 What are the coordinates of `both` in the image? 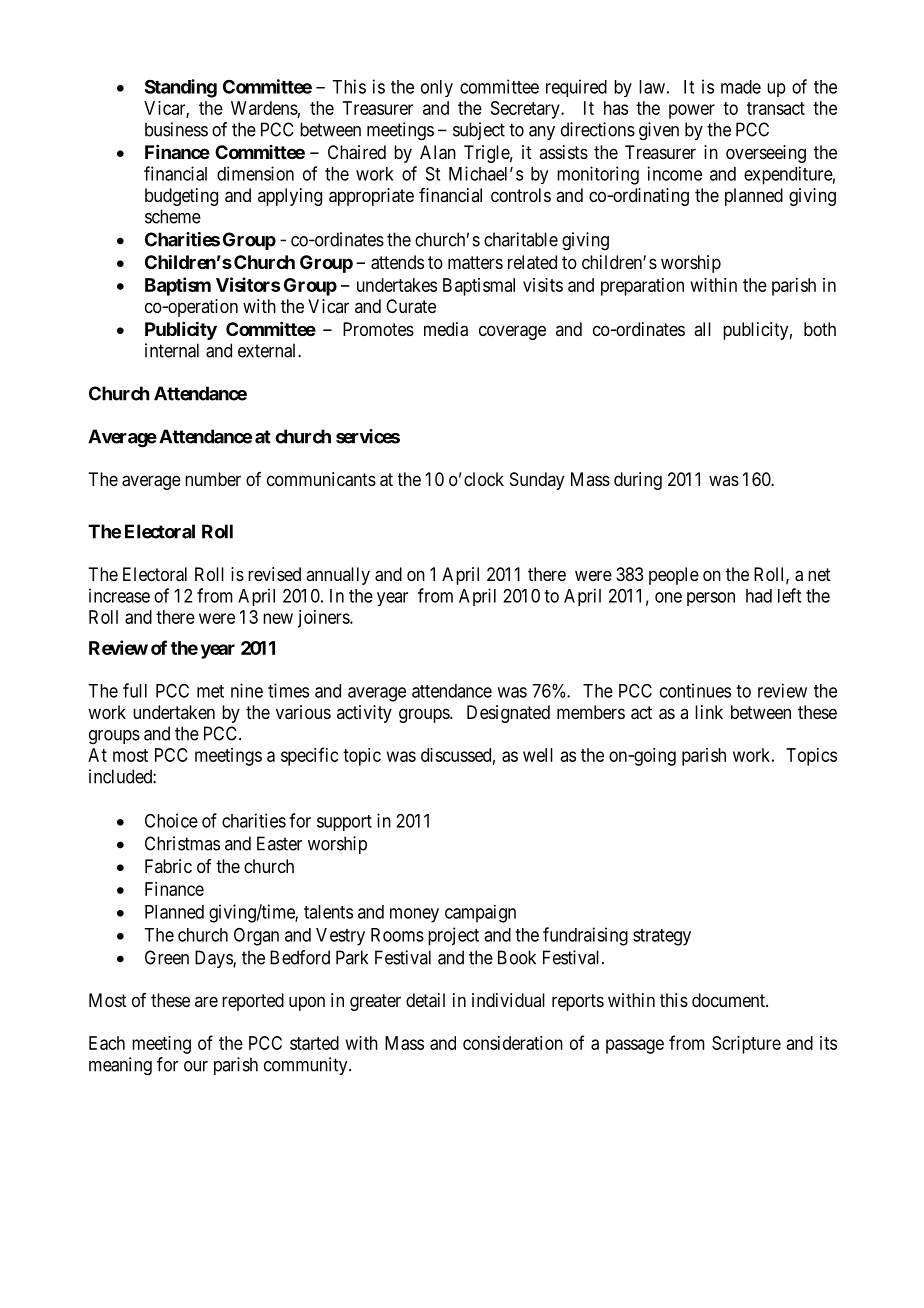 It's located at (820, 329).
